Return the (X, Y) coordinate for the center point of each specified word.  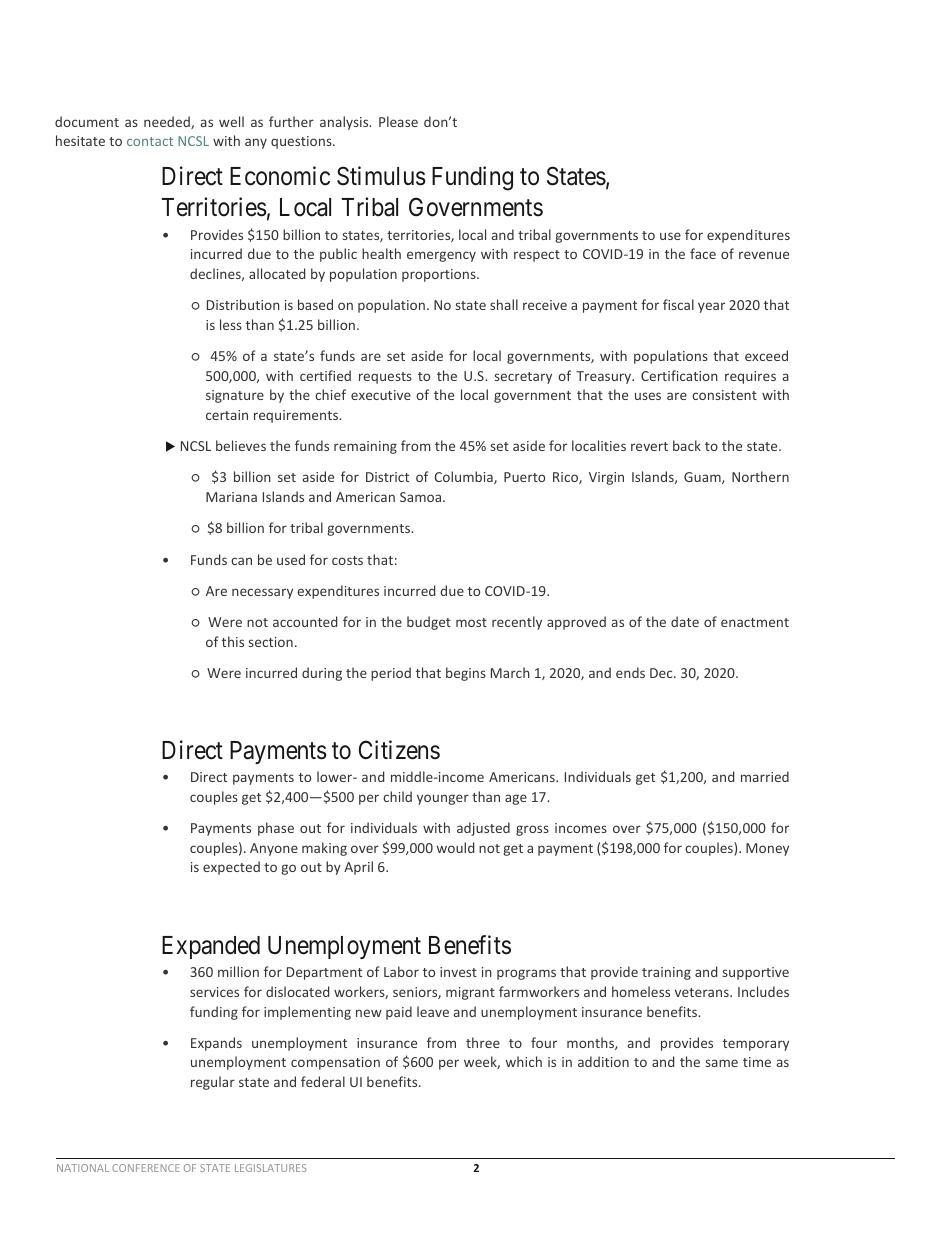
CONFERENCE (146, 1168)
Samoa (422, 497)
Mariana (231, 497)
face (703, 253)
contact (150, 141)
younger (443, 799)
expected (231, 868)
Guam (703, 478)
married (765, 776)
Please (398, 121)
